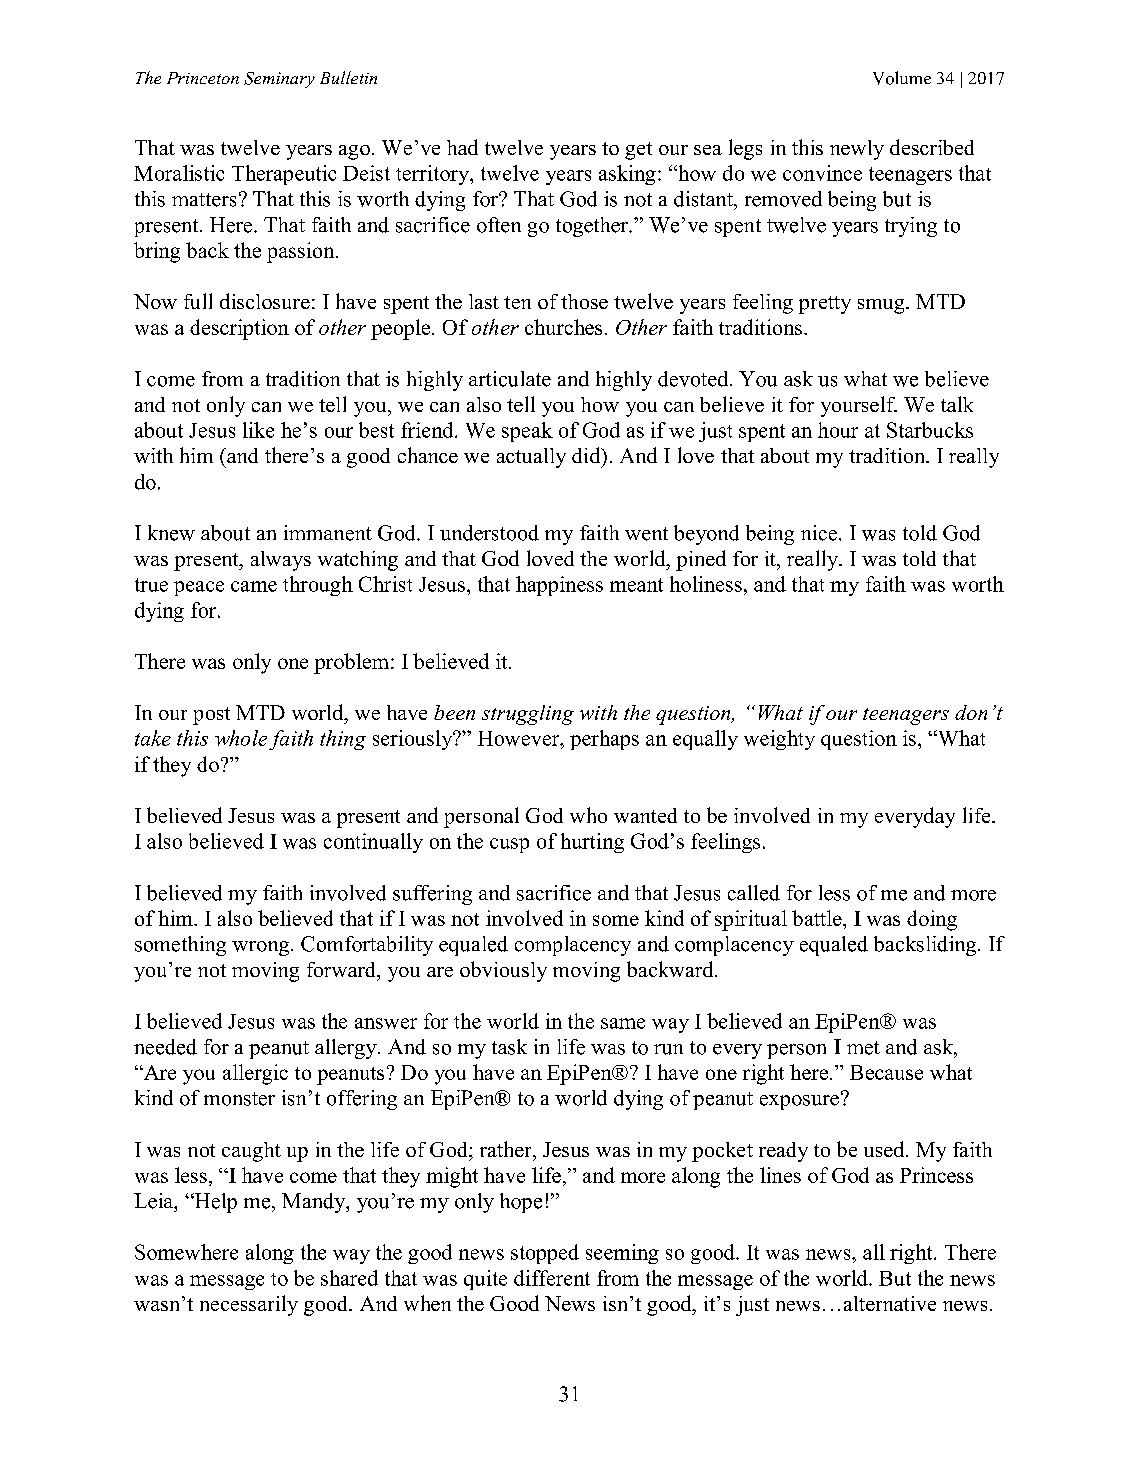  What do you see at coordinates (279, 80) in the image?
I see `Seminary` at bounding box center [279, 80].
